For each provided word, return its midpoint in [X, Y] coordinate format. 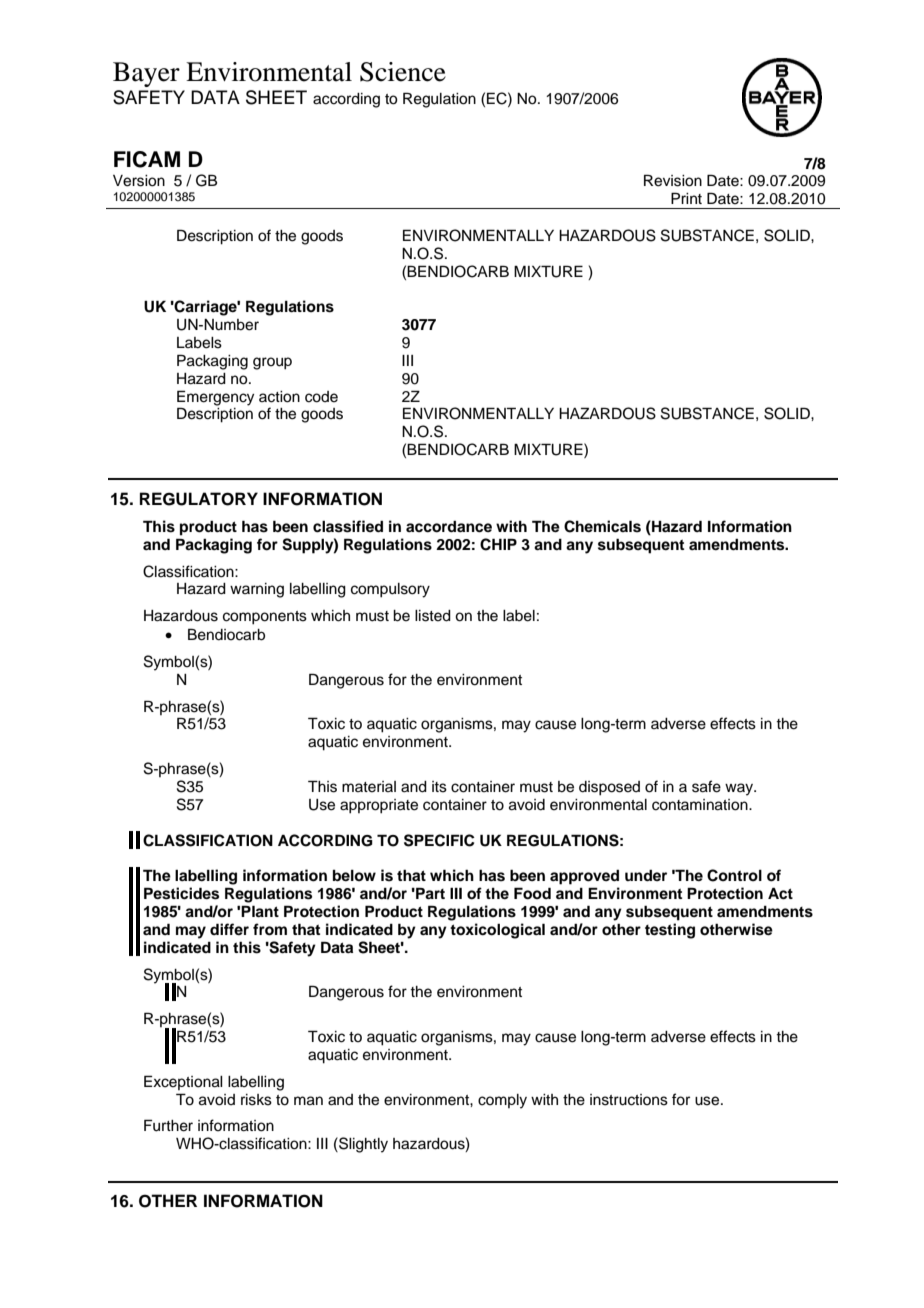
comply [502, 1101]
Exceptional [183, 1082]
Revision [673, 180]
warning [257, 590]
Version [139, 181]
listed [433, 616]
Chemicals [602, 526]
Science [403, 72]
